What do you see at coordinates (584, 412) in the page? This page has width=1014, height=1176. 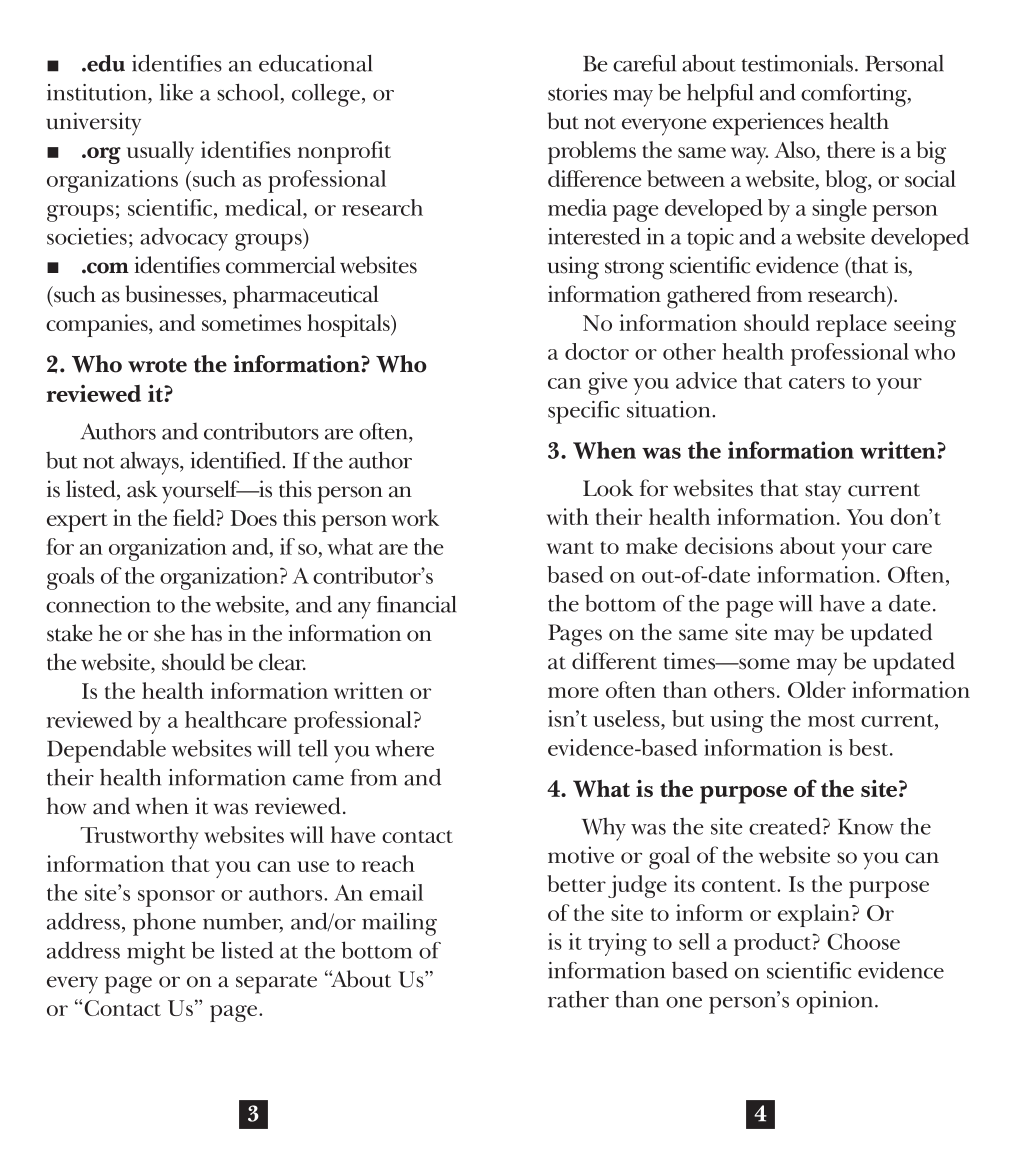 I see `specific` at bounding box center [584, 412].
